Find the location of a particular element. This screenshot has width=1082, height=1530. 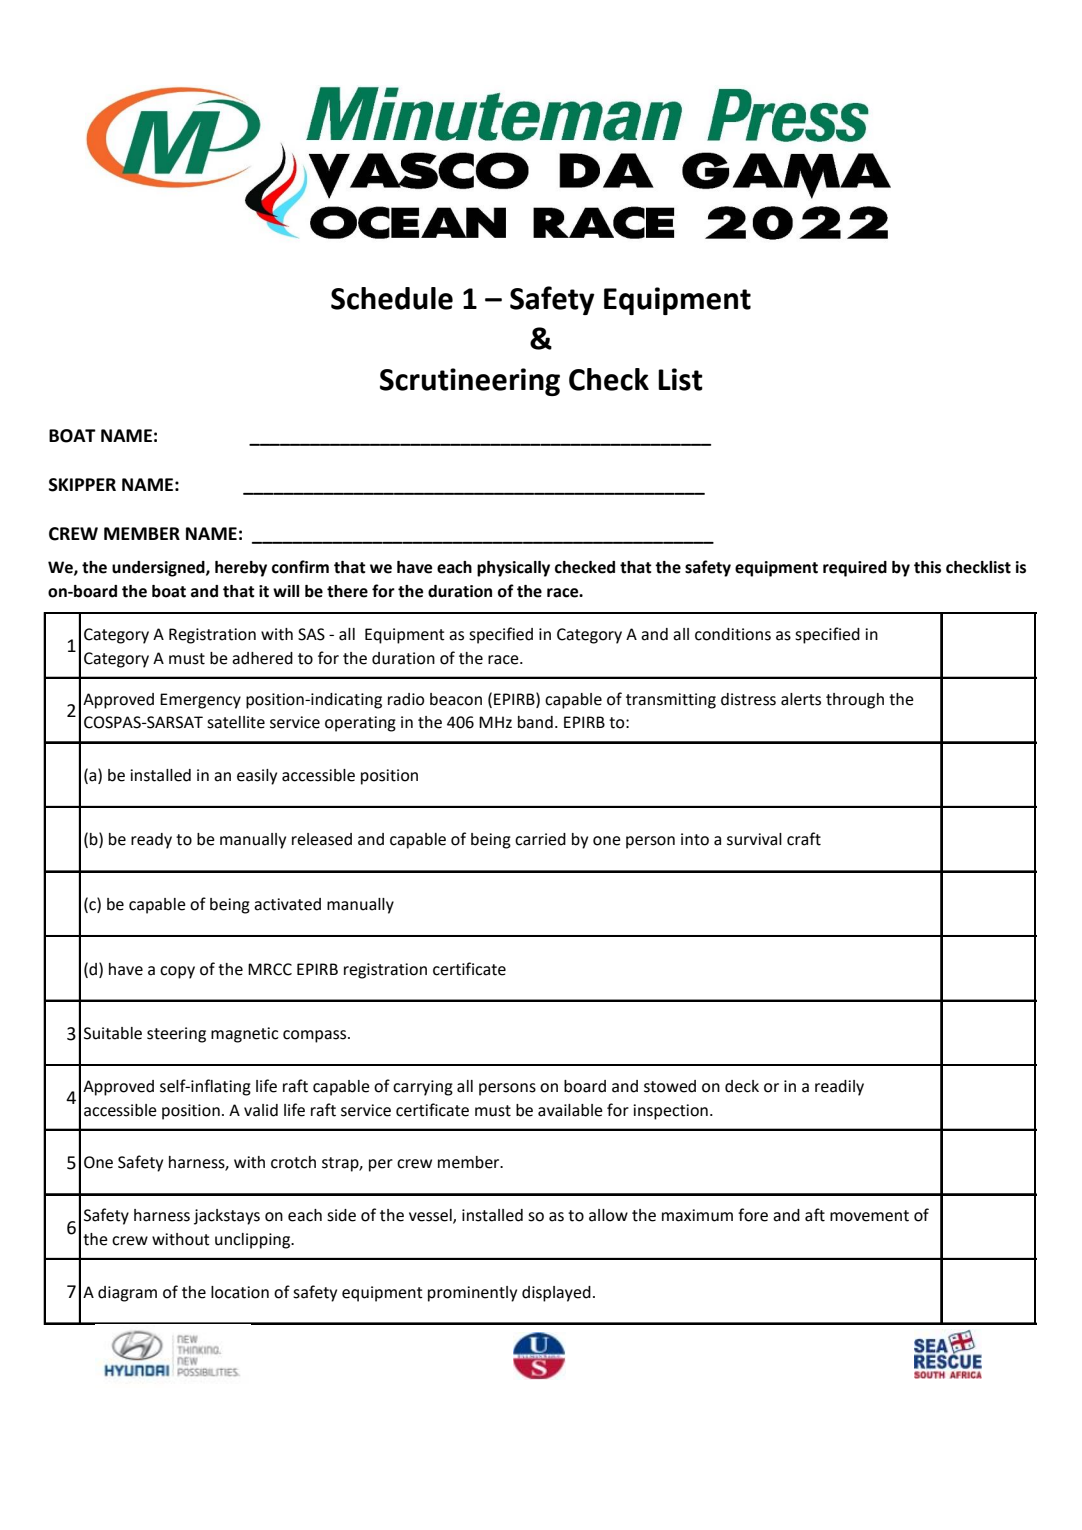

easily is located at coordinates (257, 777).
